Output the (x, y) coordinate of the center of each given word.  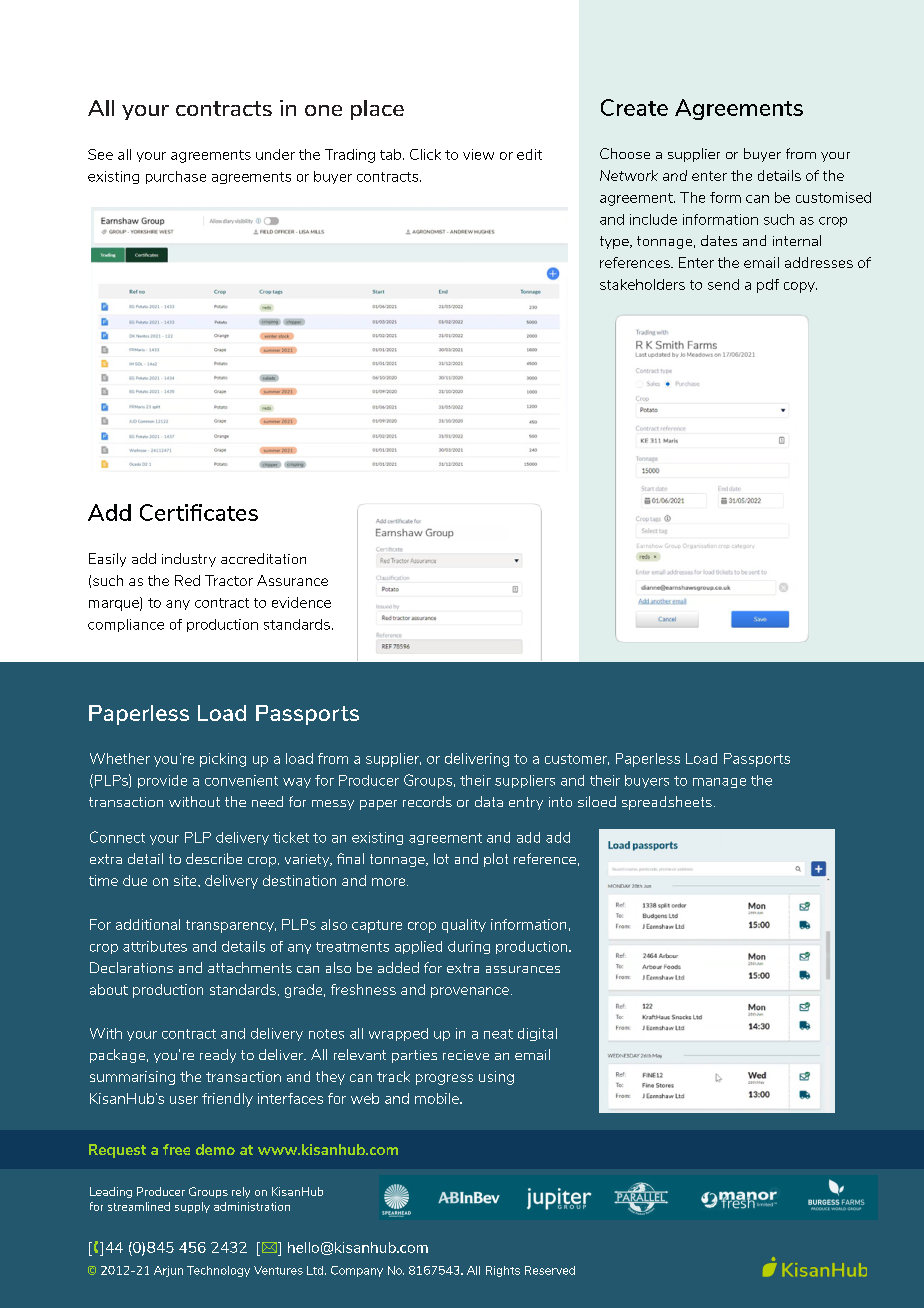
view (478, 154)
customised (833, 197)
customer (577, 759)
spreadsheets (667, 803)
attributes (155, 946)
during (469, 947)
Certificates (199, 512)
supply (192, 1207)
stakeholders (642, 284)
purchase (176, 177)
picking (223, 760)
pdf (768, 286)
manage (719, 783)
